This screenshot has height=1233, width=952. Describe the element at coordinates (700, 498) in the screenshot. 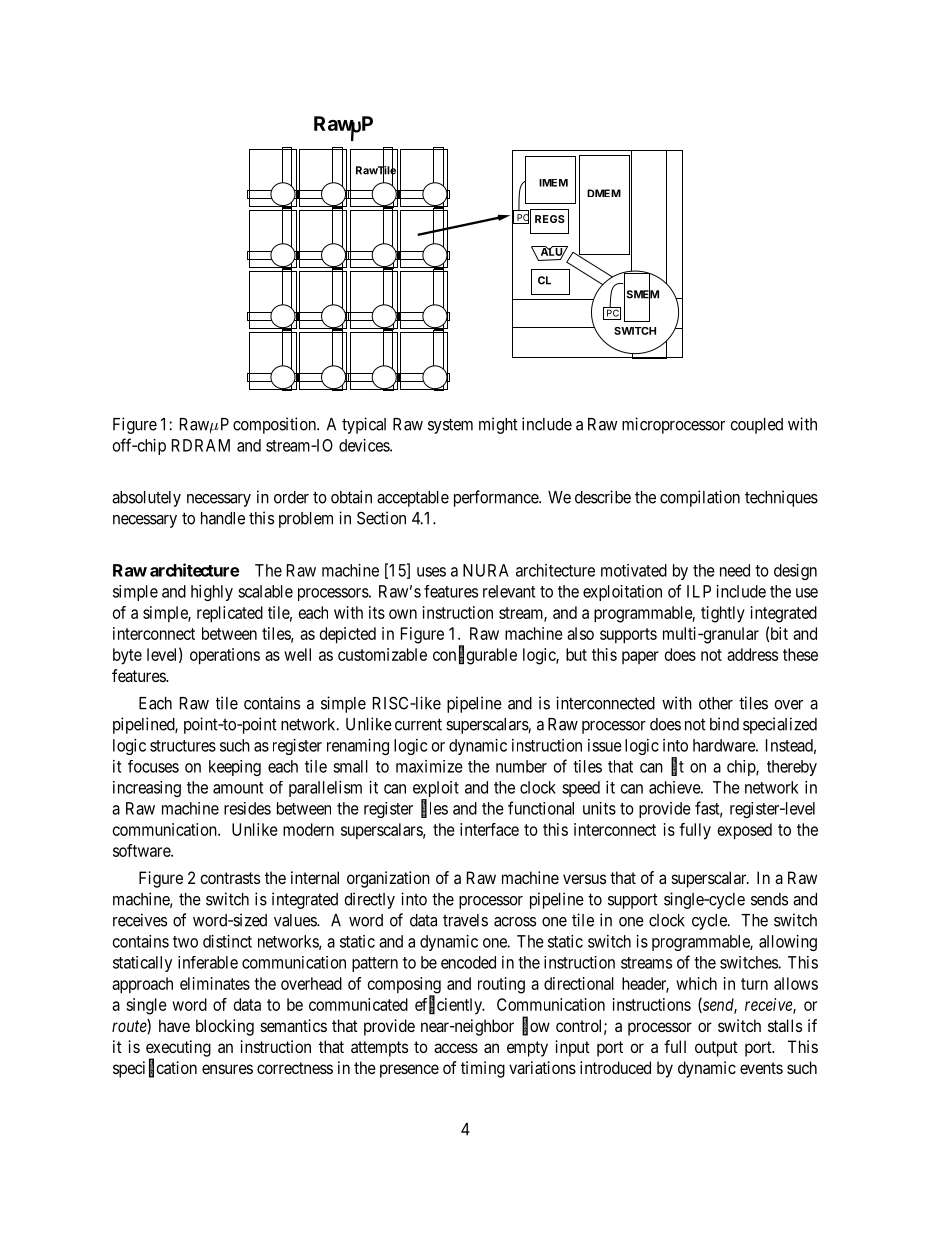

I see `compilation` at that location.
